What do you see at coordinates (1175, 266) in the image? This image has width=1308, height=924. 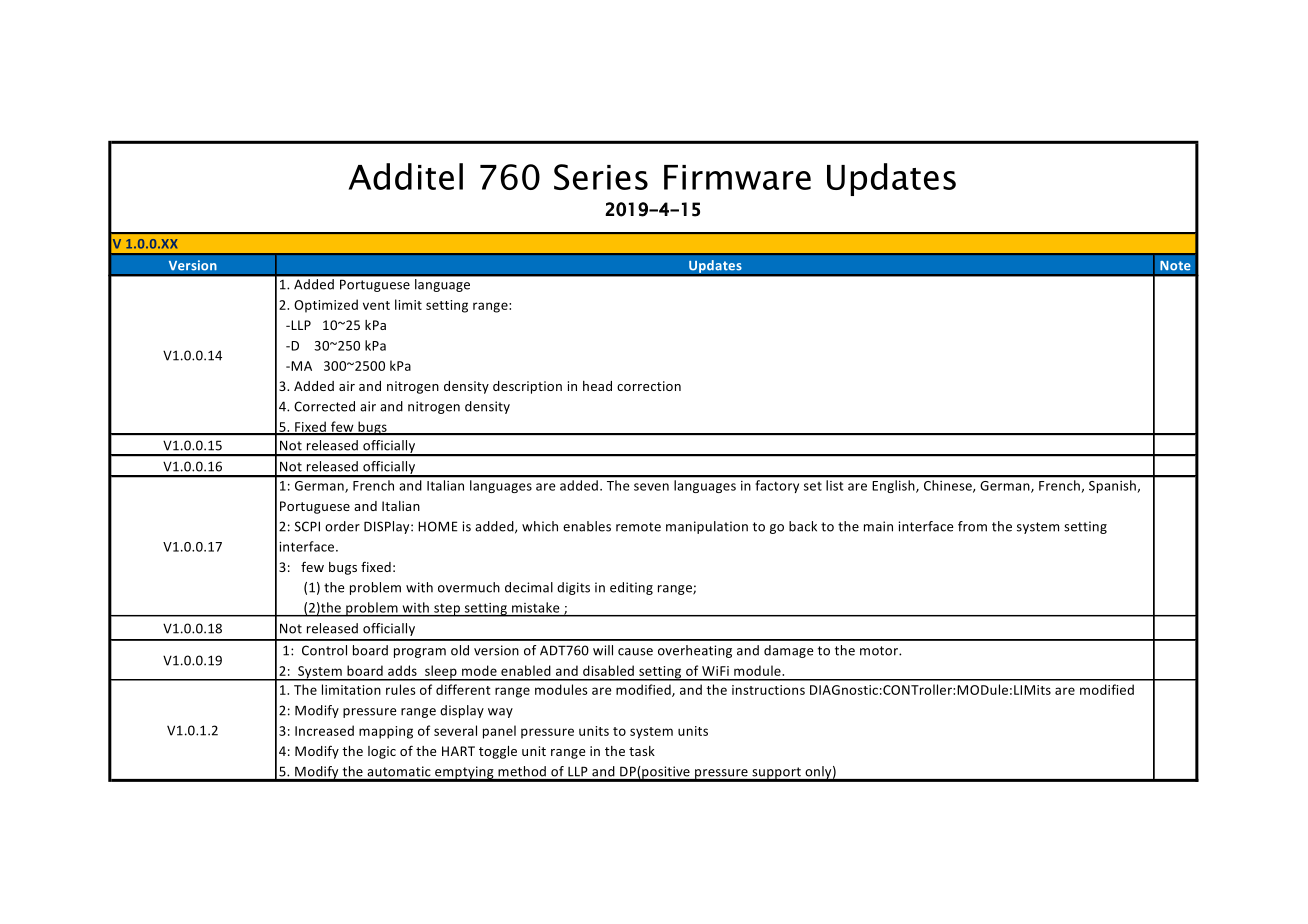 I see `Note` at bounding box center [1175, 266].
